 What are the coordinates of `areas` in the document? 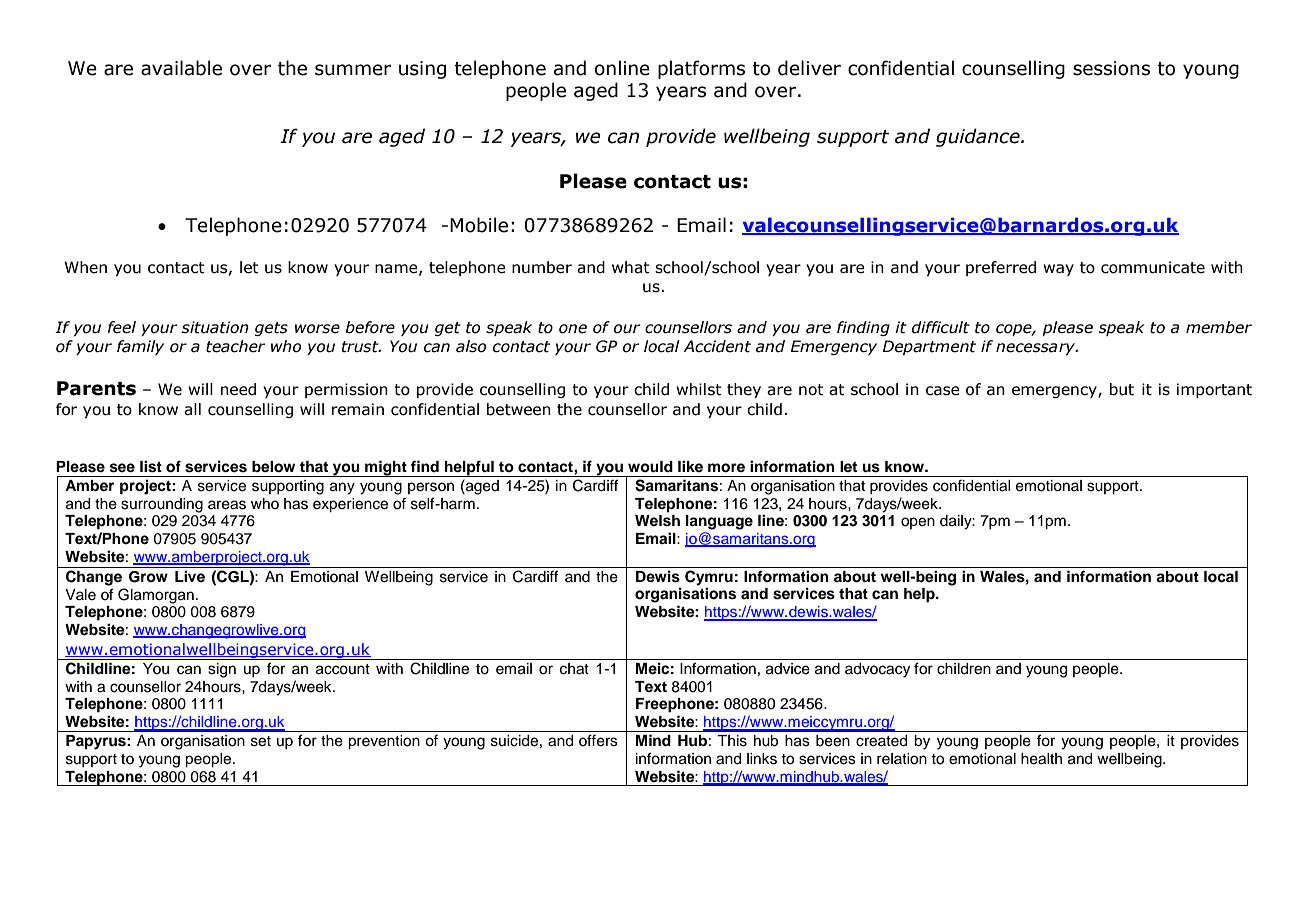 It's located at (227, 505).
